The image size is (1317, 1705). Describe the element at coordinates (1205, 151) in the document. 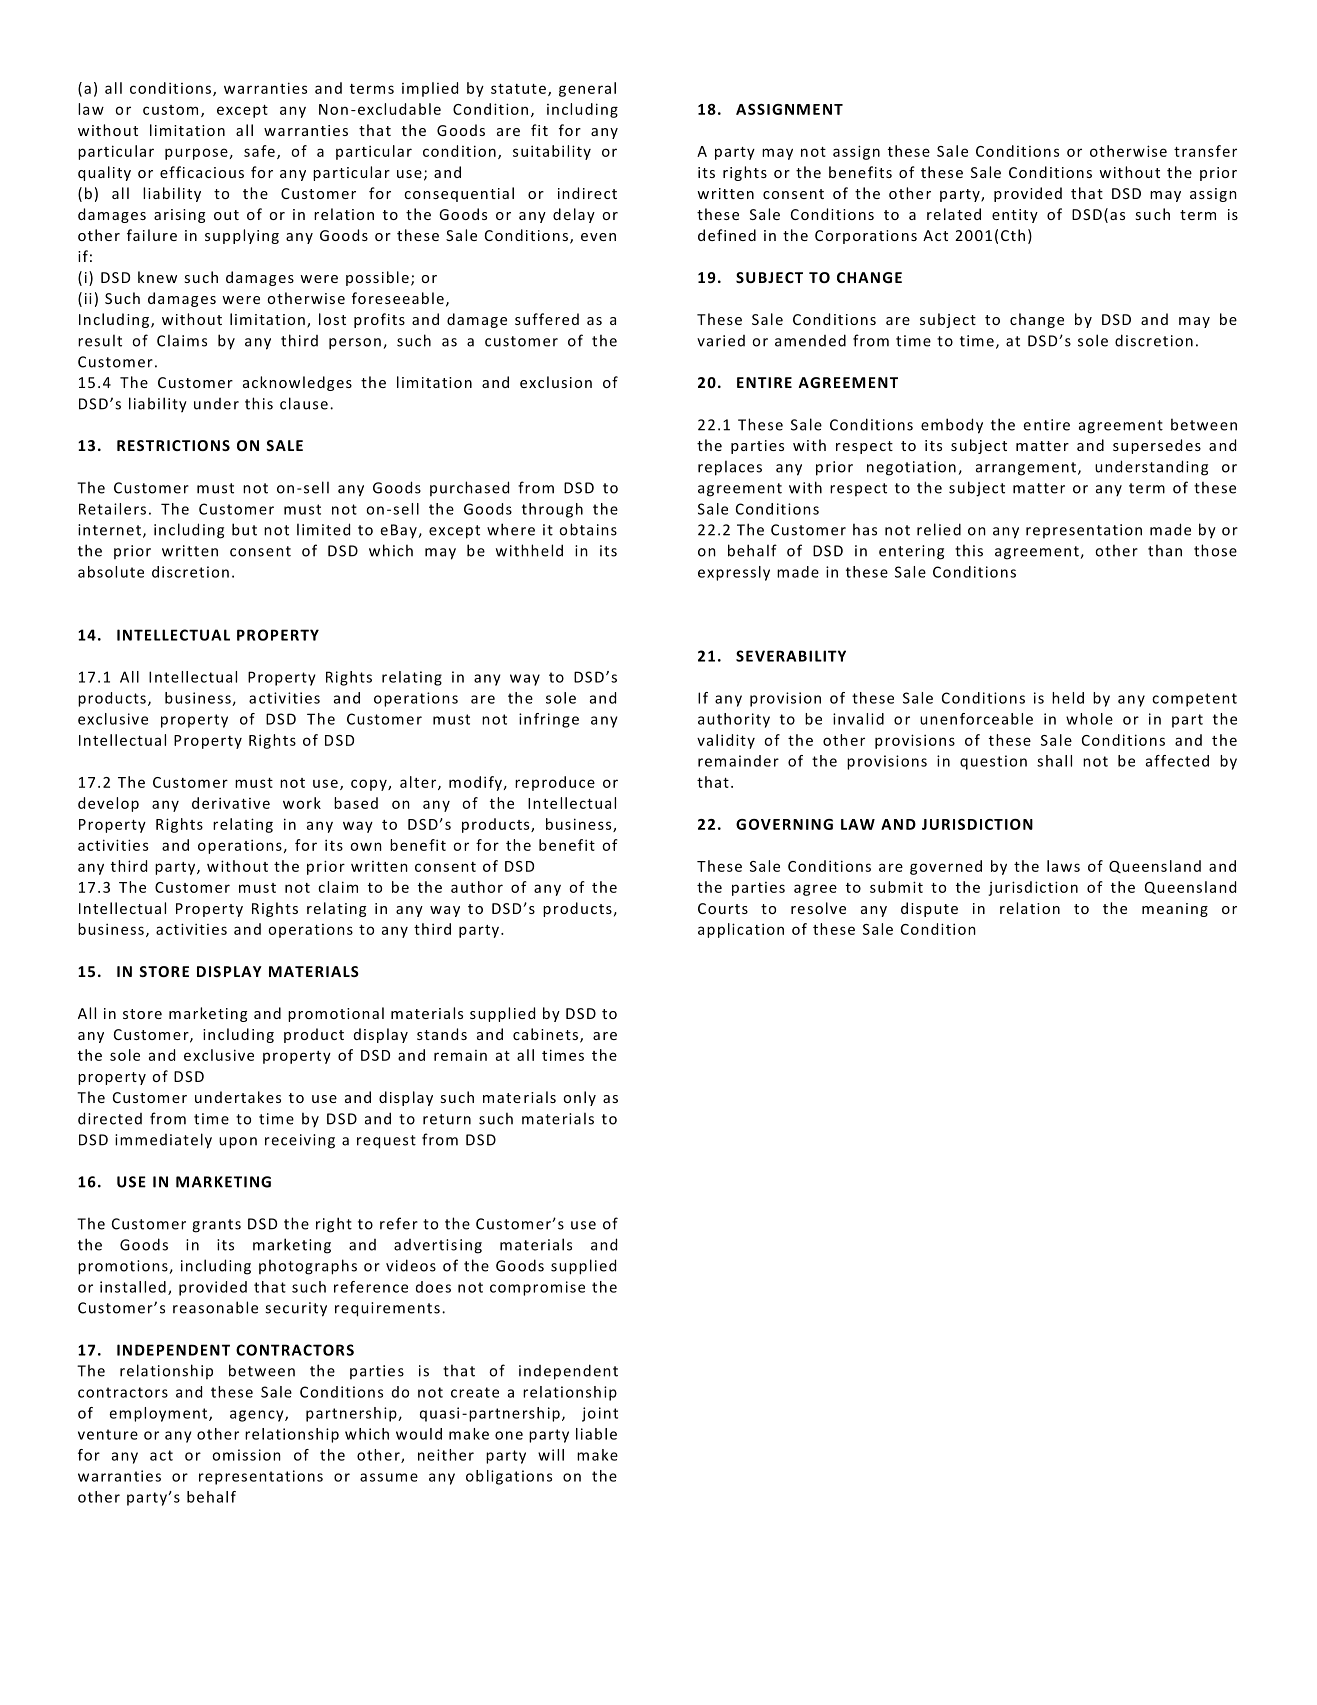

I see `transfer` at that location.
